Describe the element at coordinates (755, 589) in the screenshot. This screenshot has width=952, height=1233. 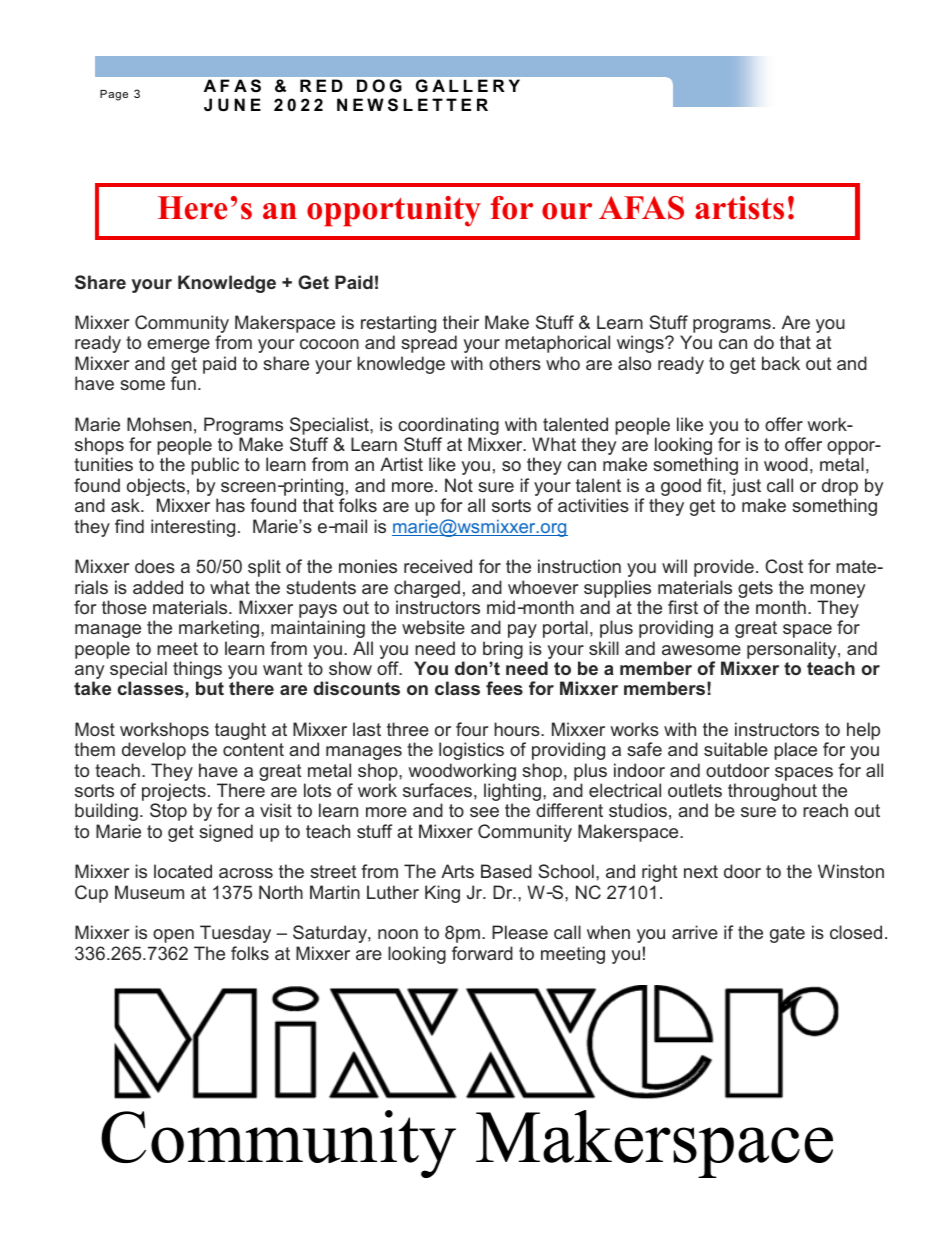
I see `gets` at that location.
